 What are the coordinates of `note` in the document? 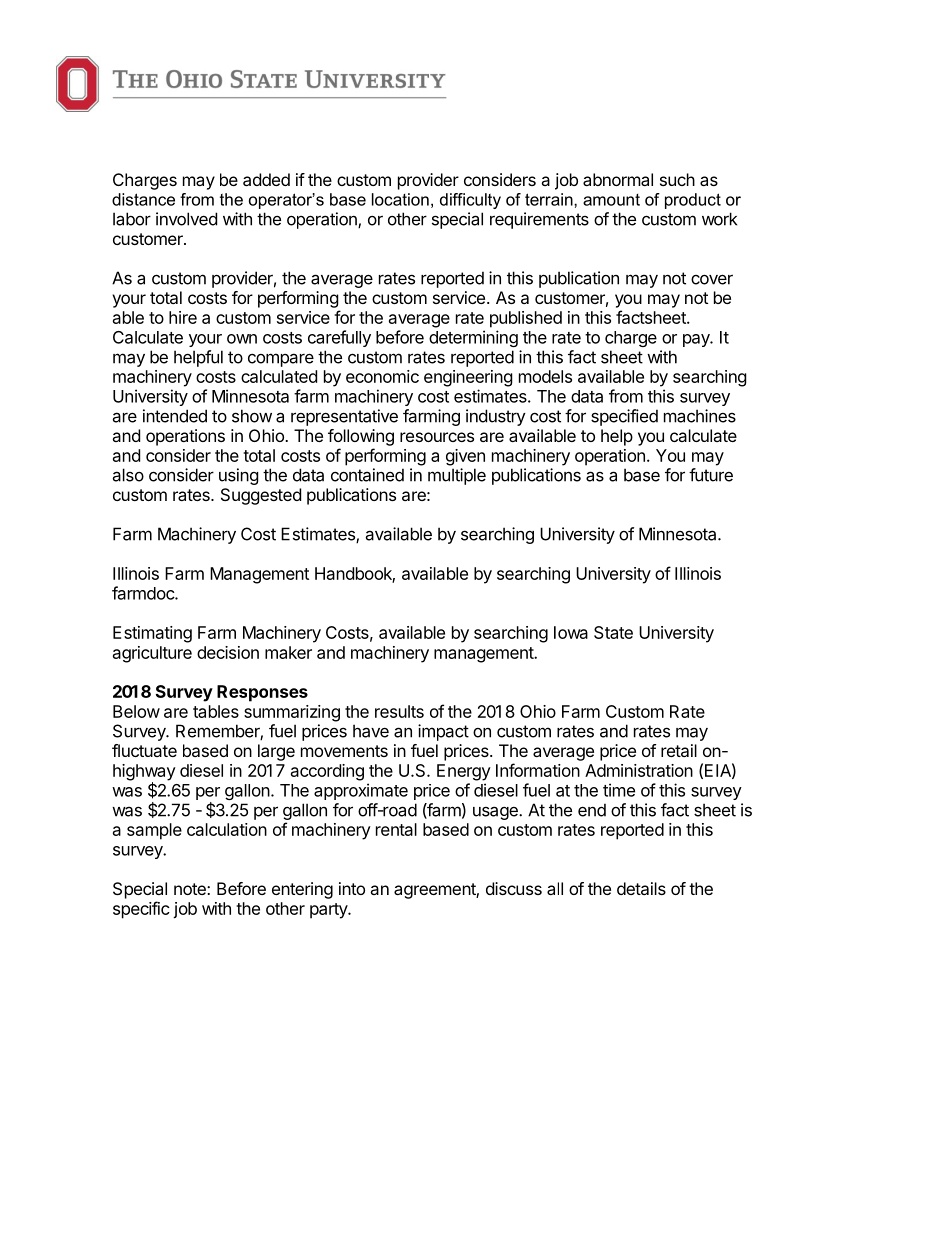 It's located at (191, 889).
